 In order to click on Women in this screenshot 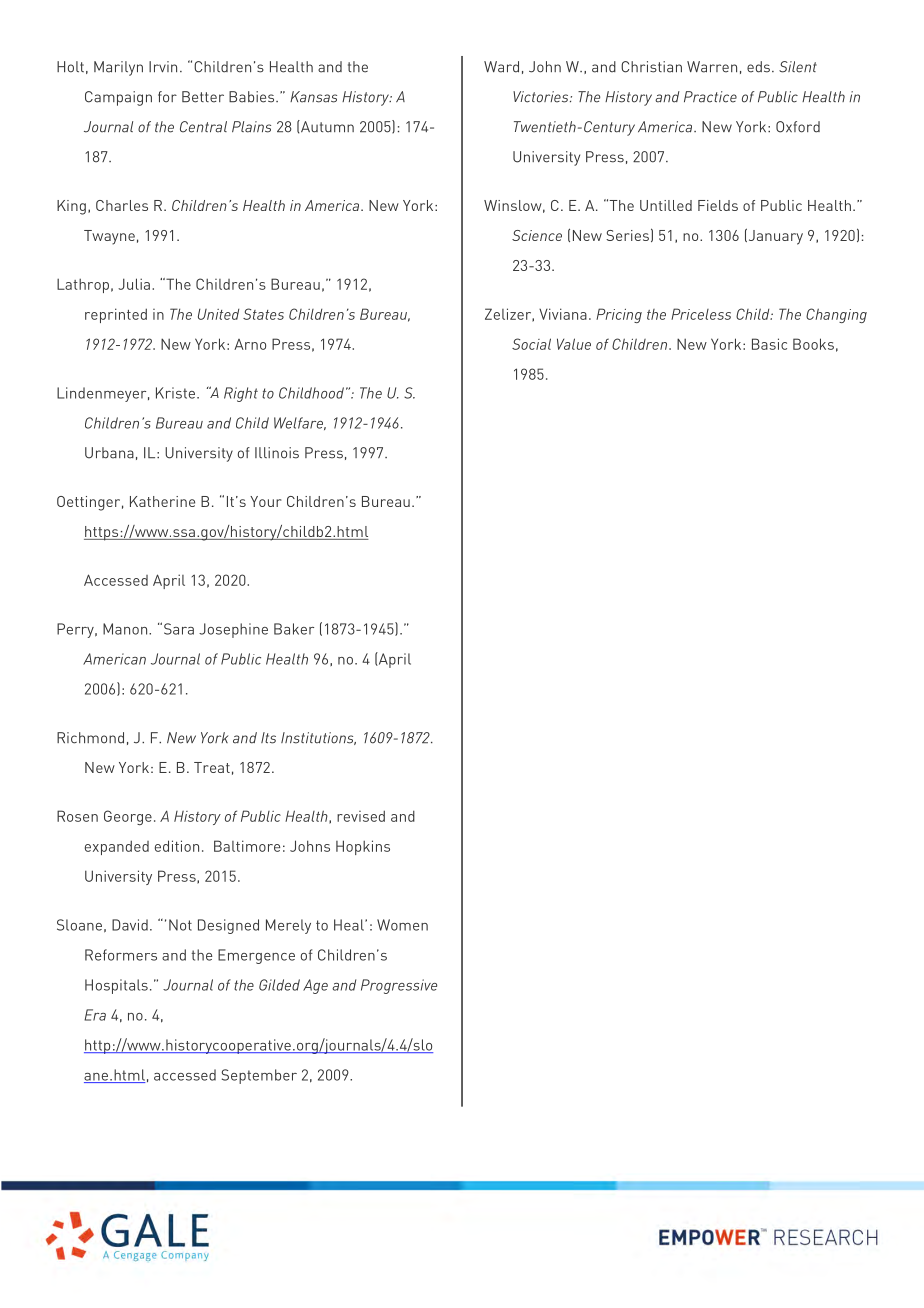, I will do `click(402, 925)`.
